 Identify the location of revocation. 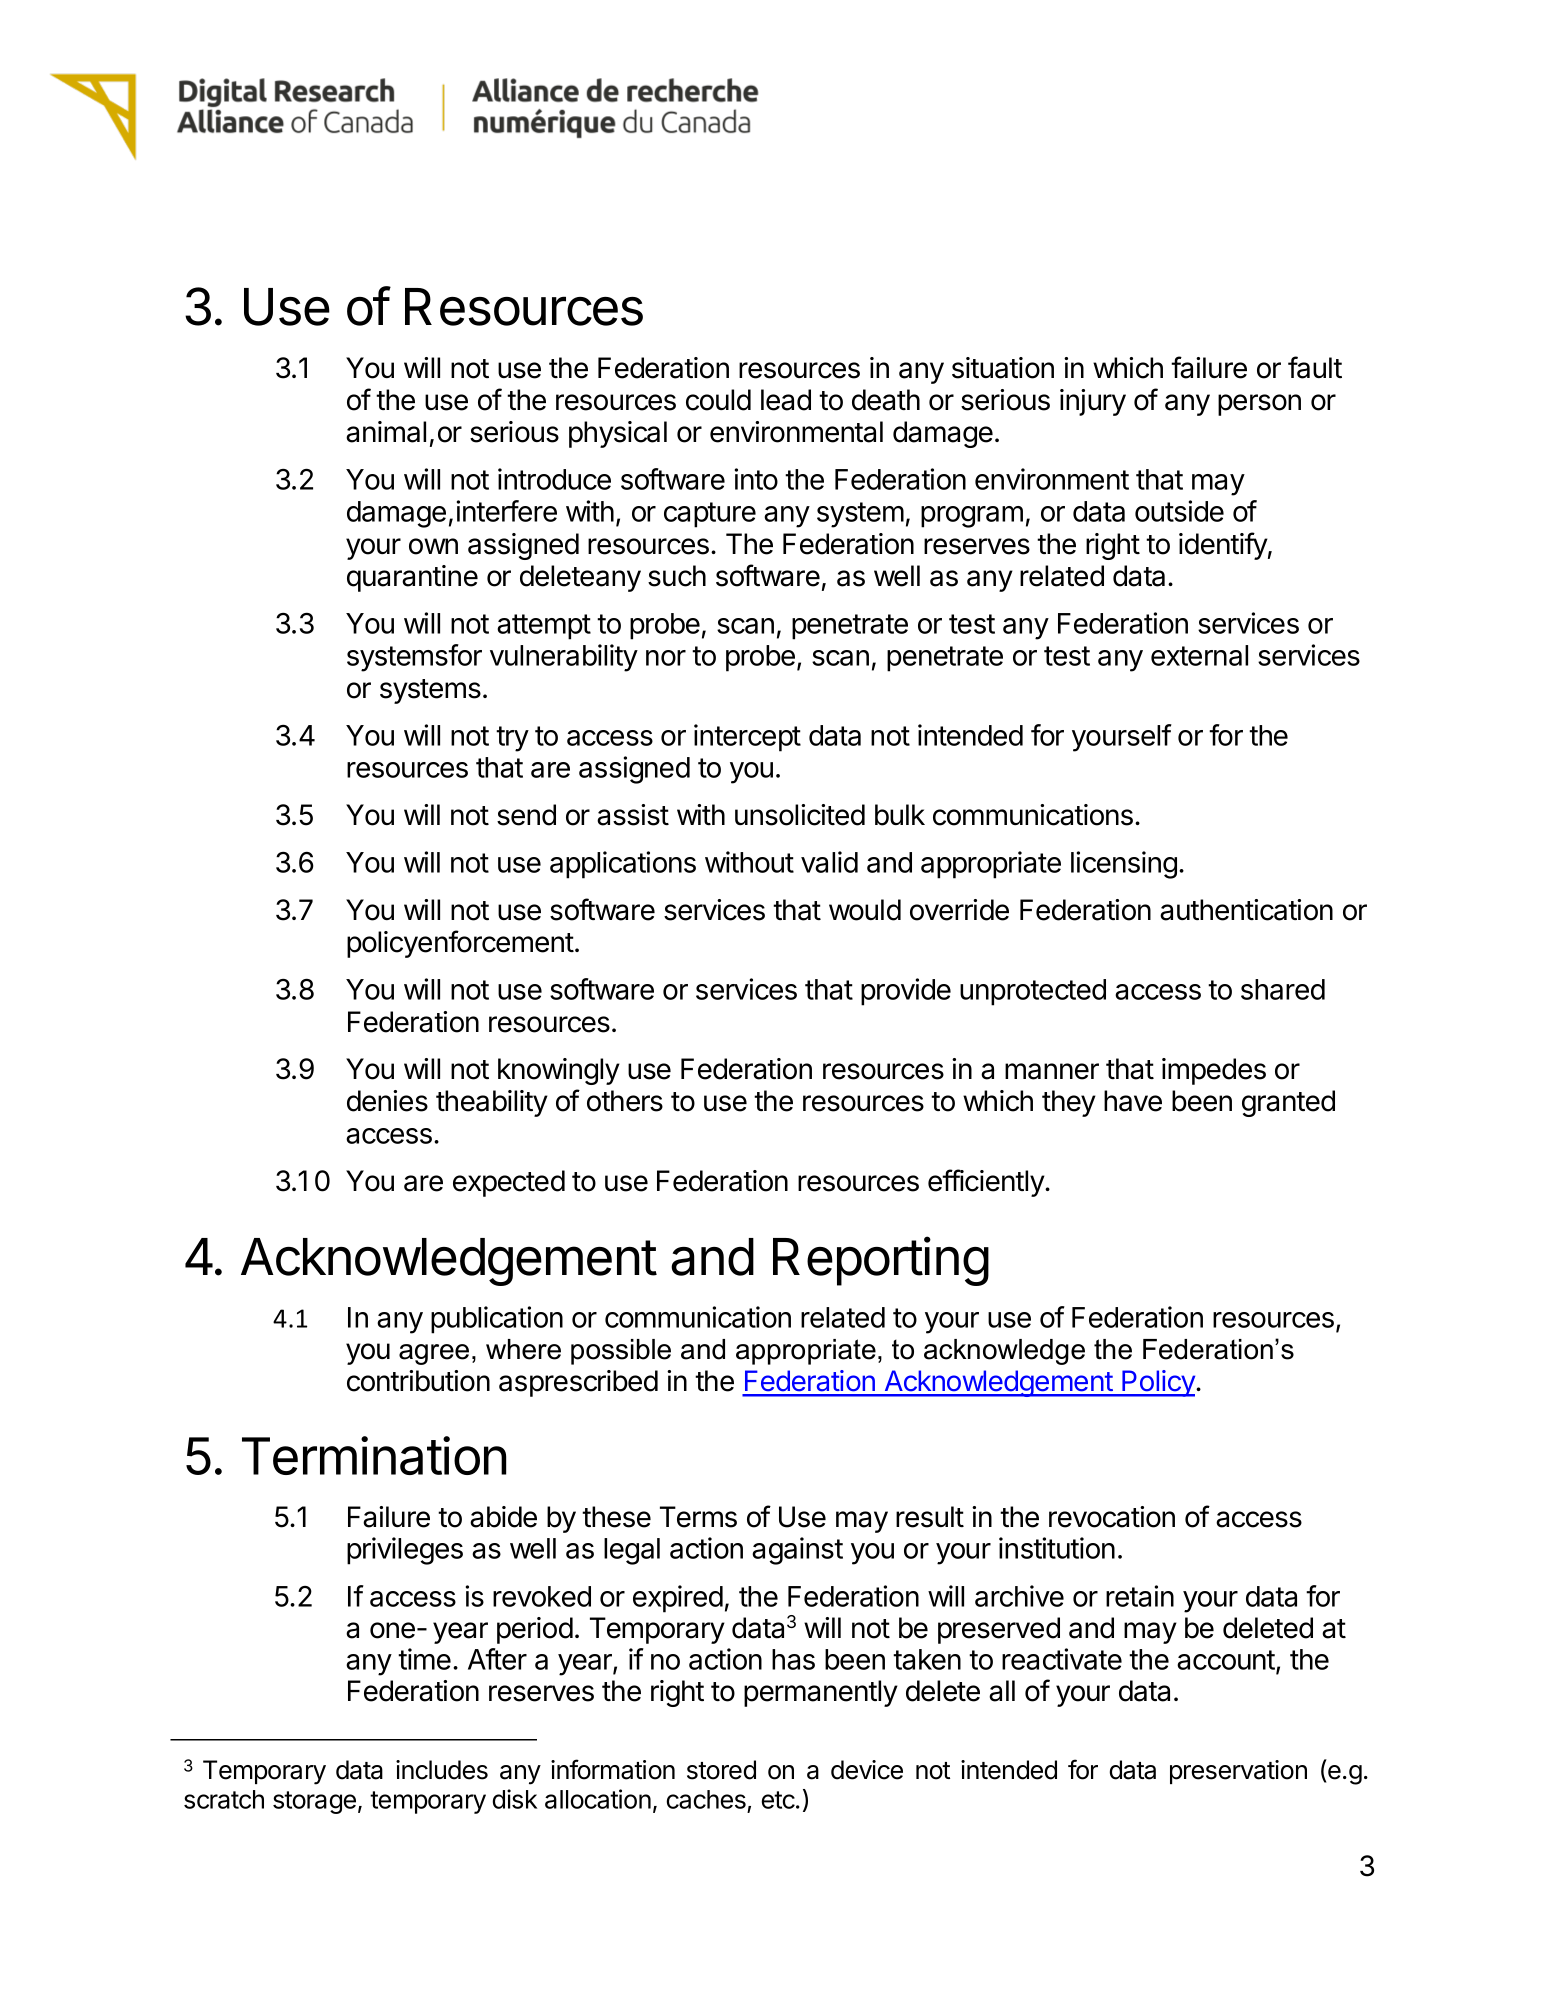
(1112, 1517).
